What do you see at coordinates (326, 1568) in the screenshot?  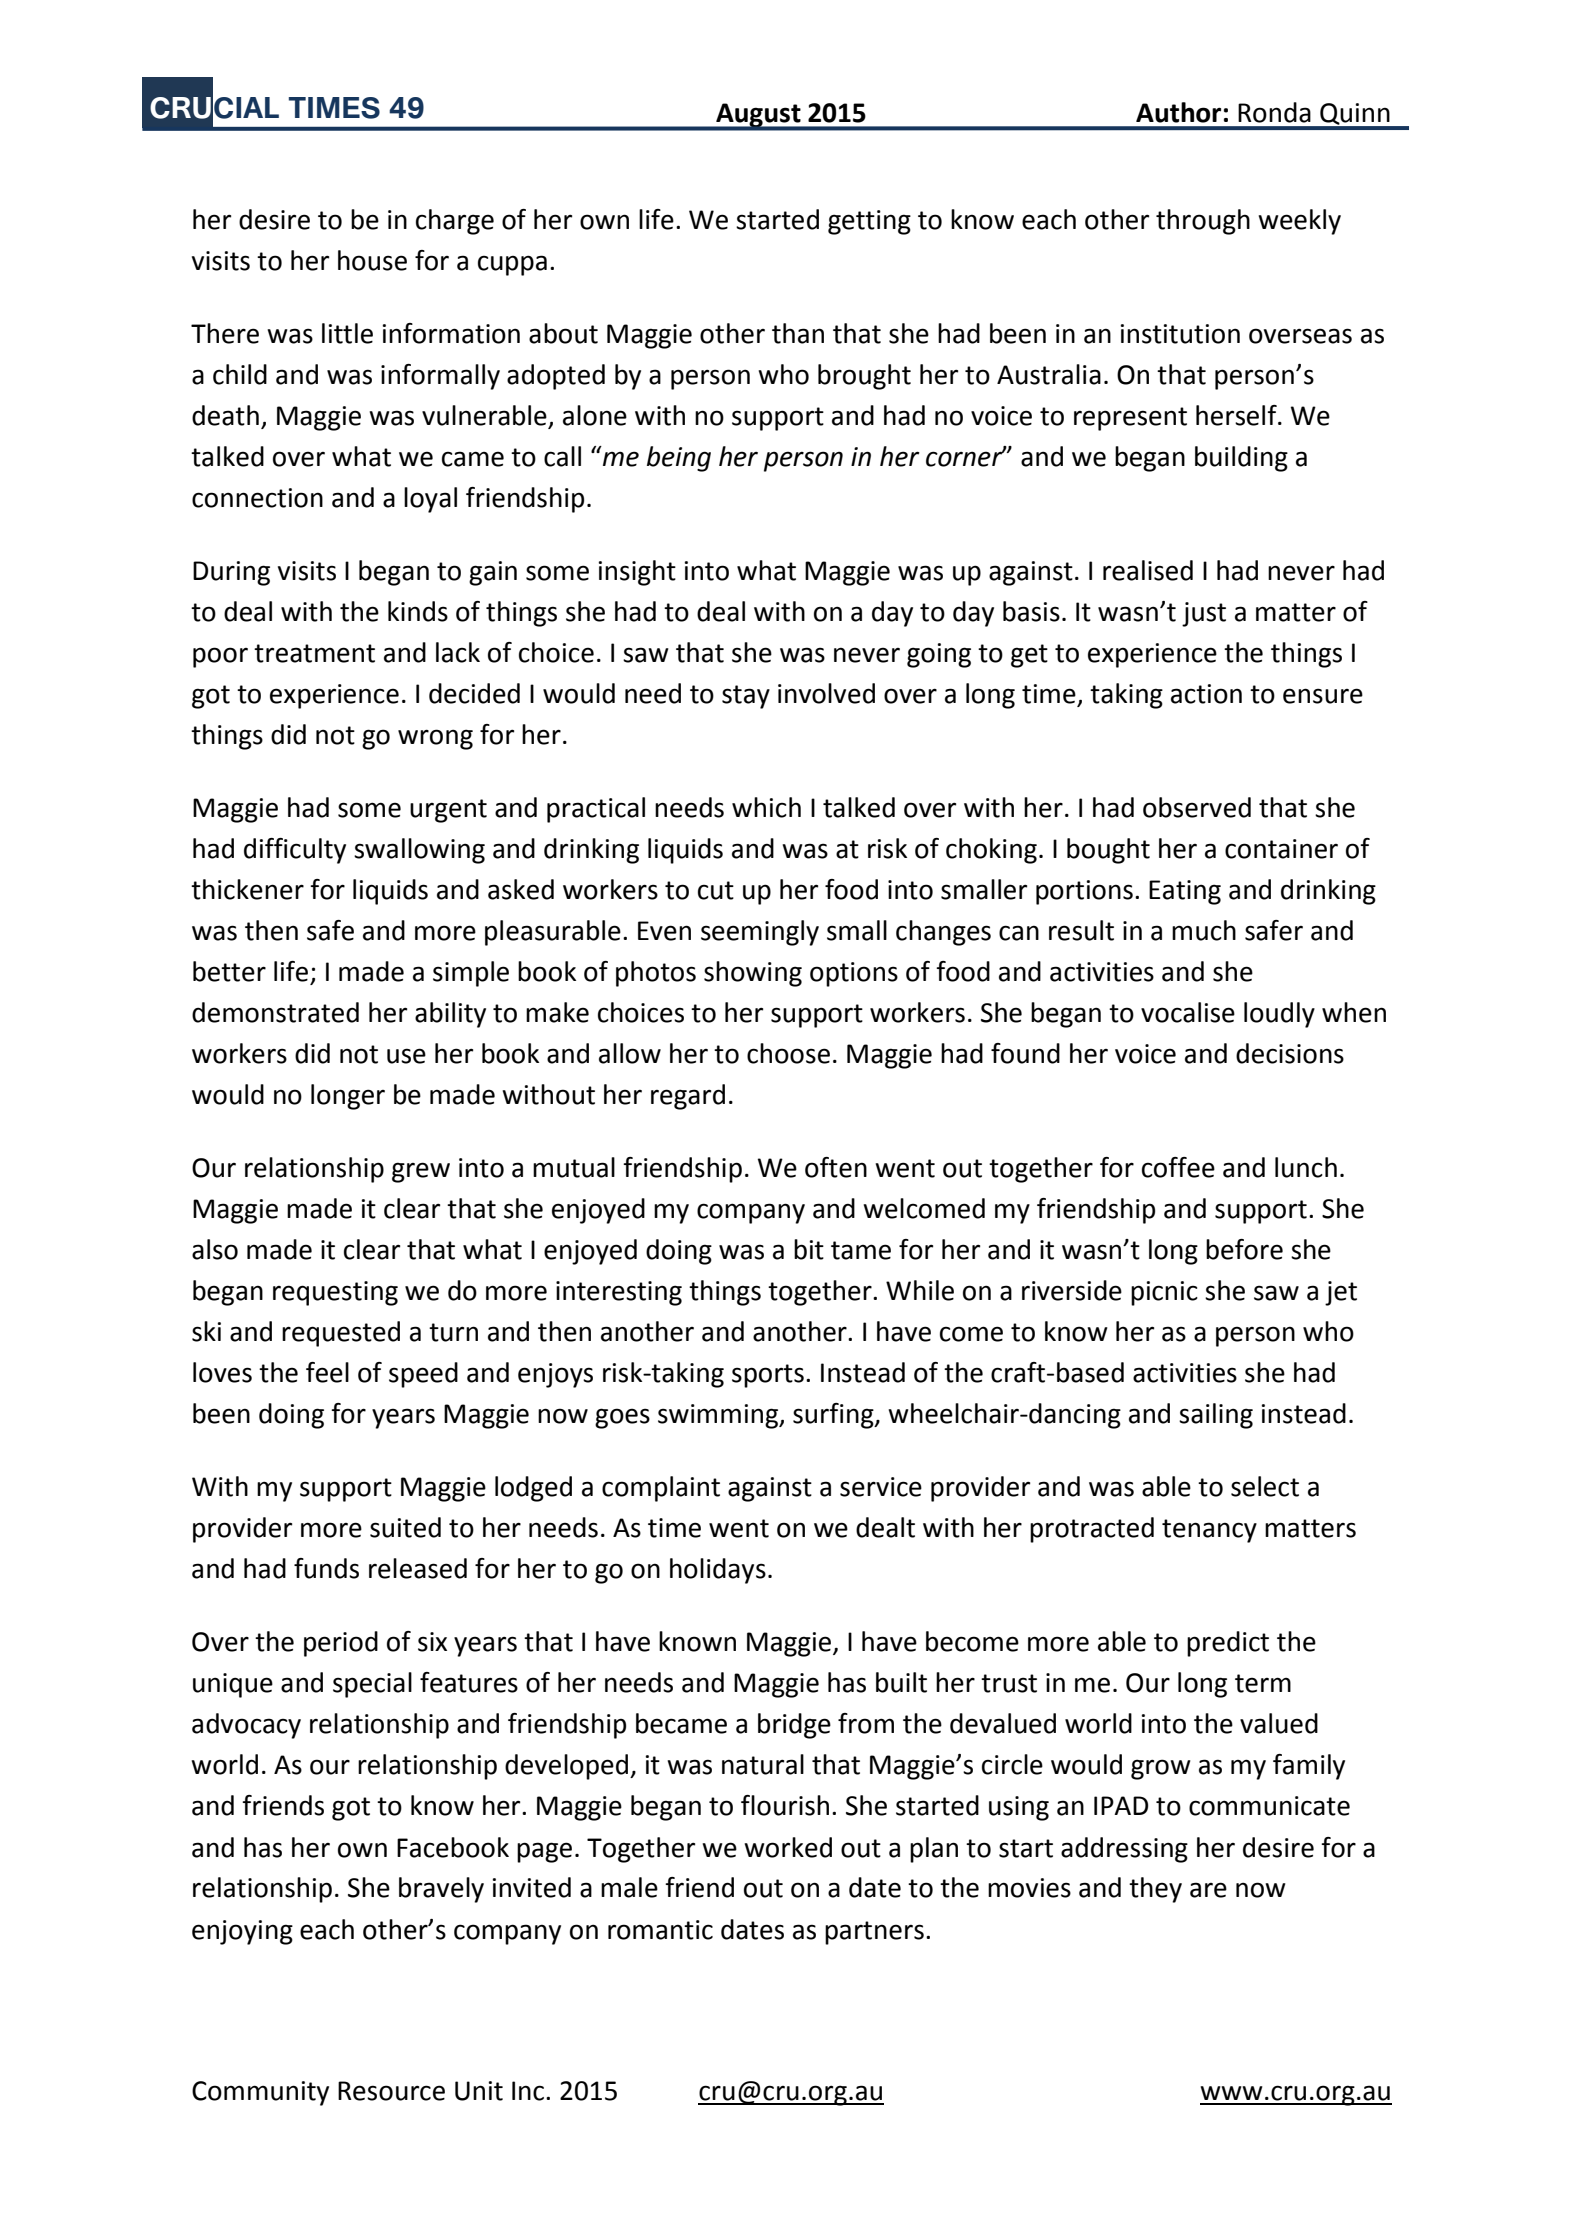 I see `funds` at bounding box center [326, 1568].
